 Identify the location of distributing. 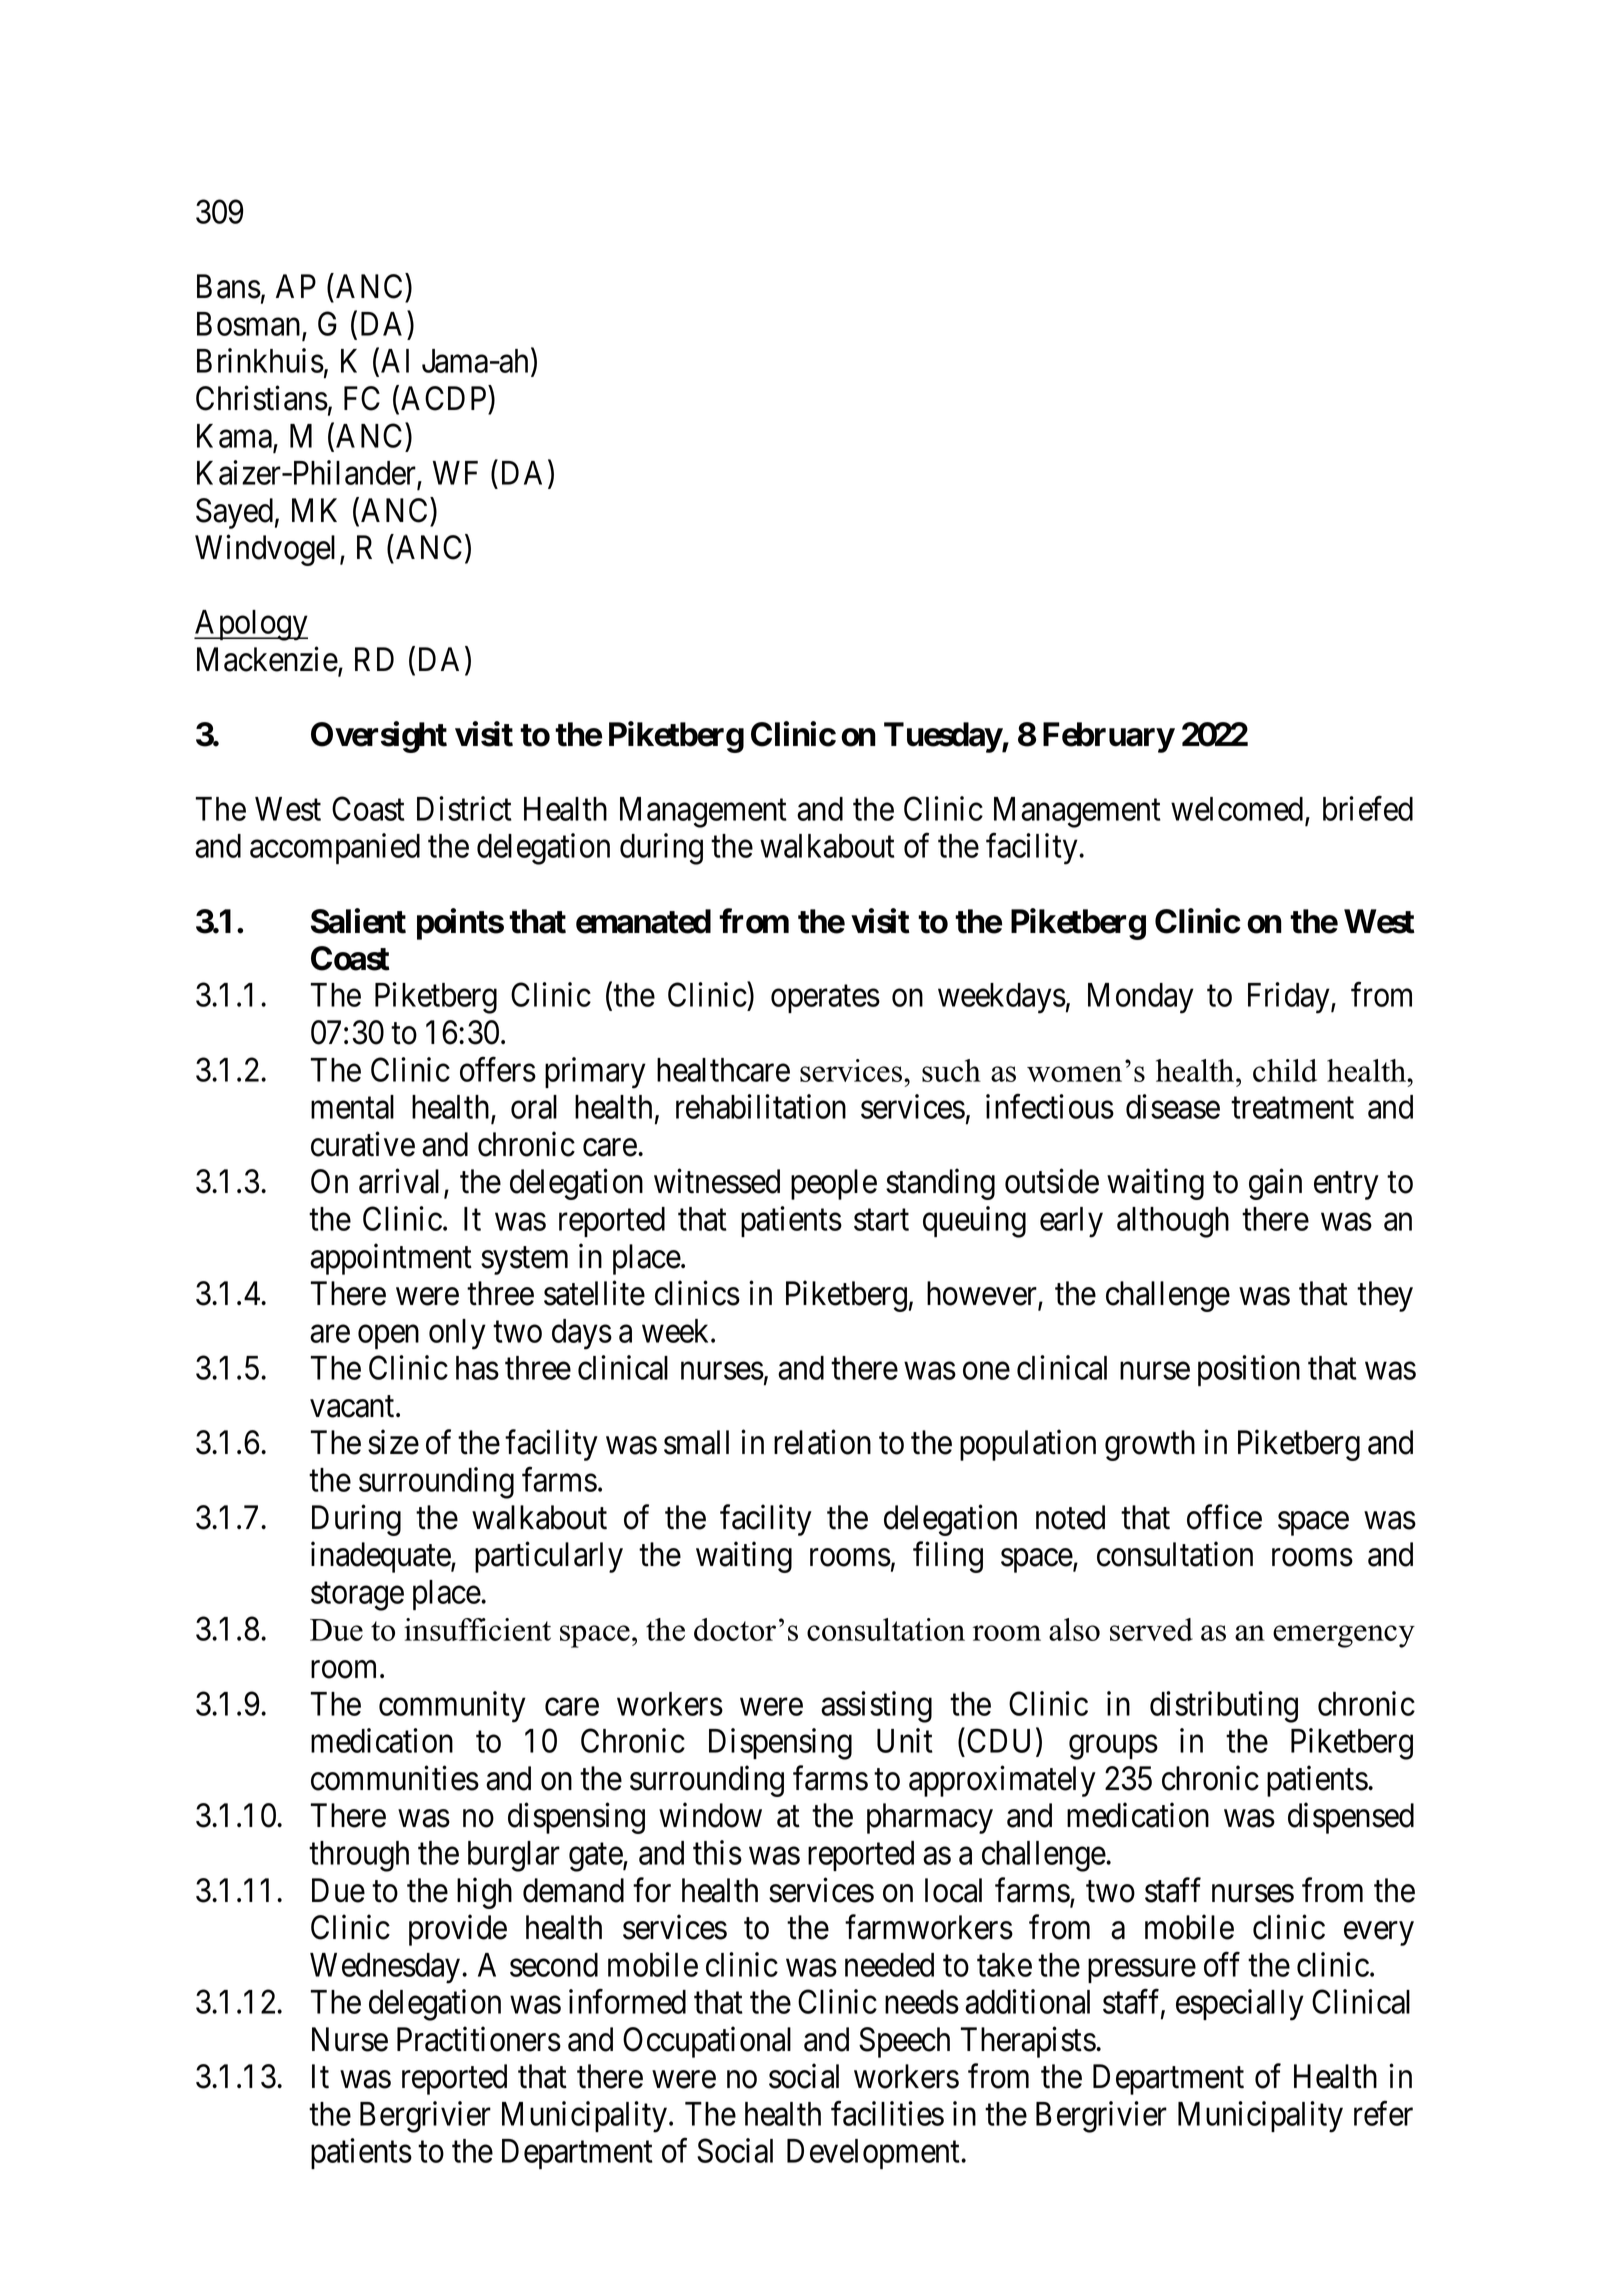
(1224, 1707).
